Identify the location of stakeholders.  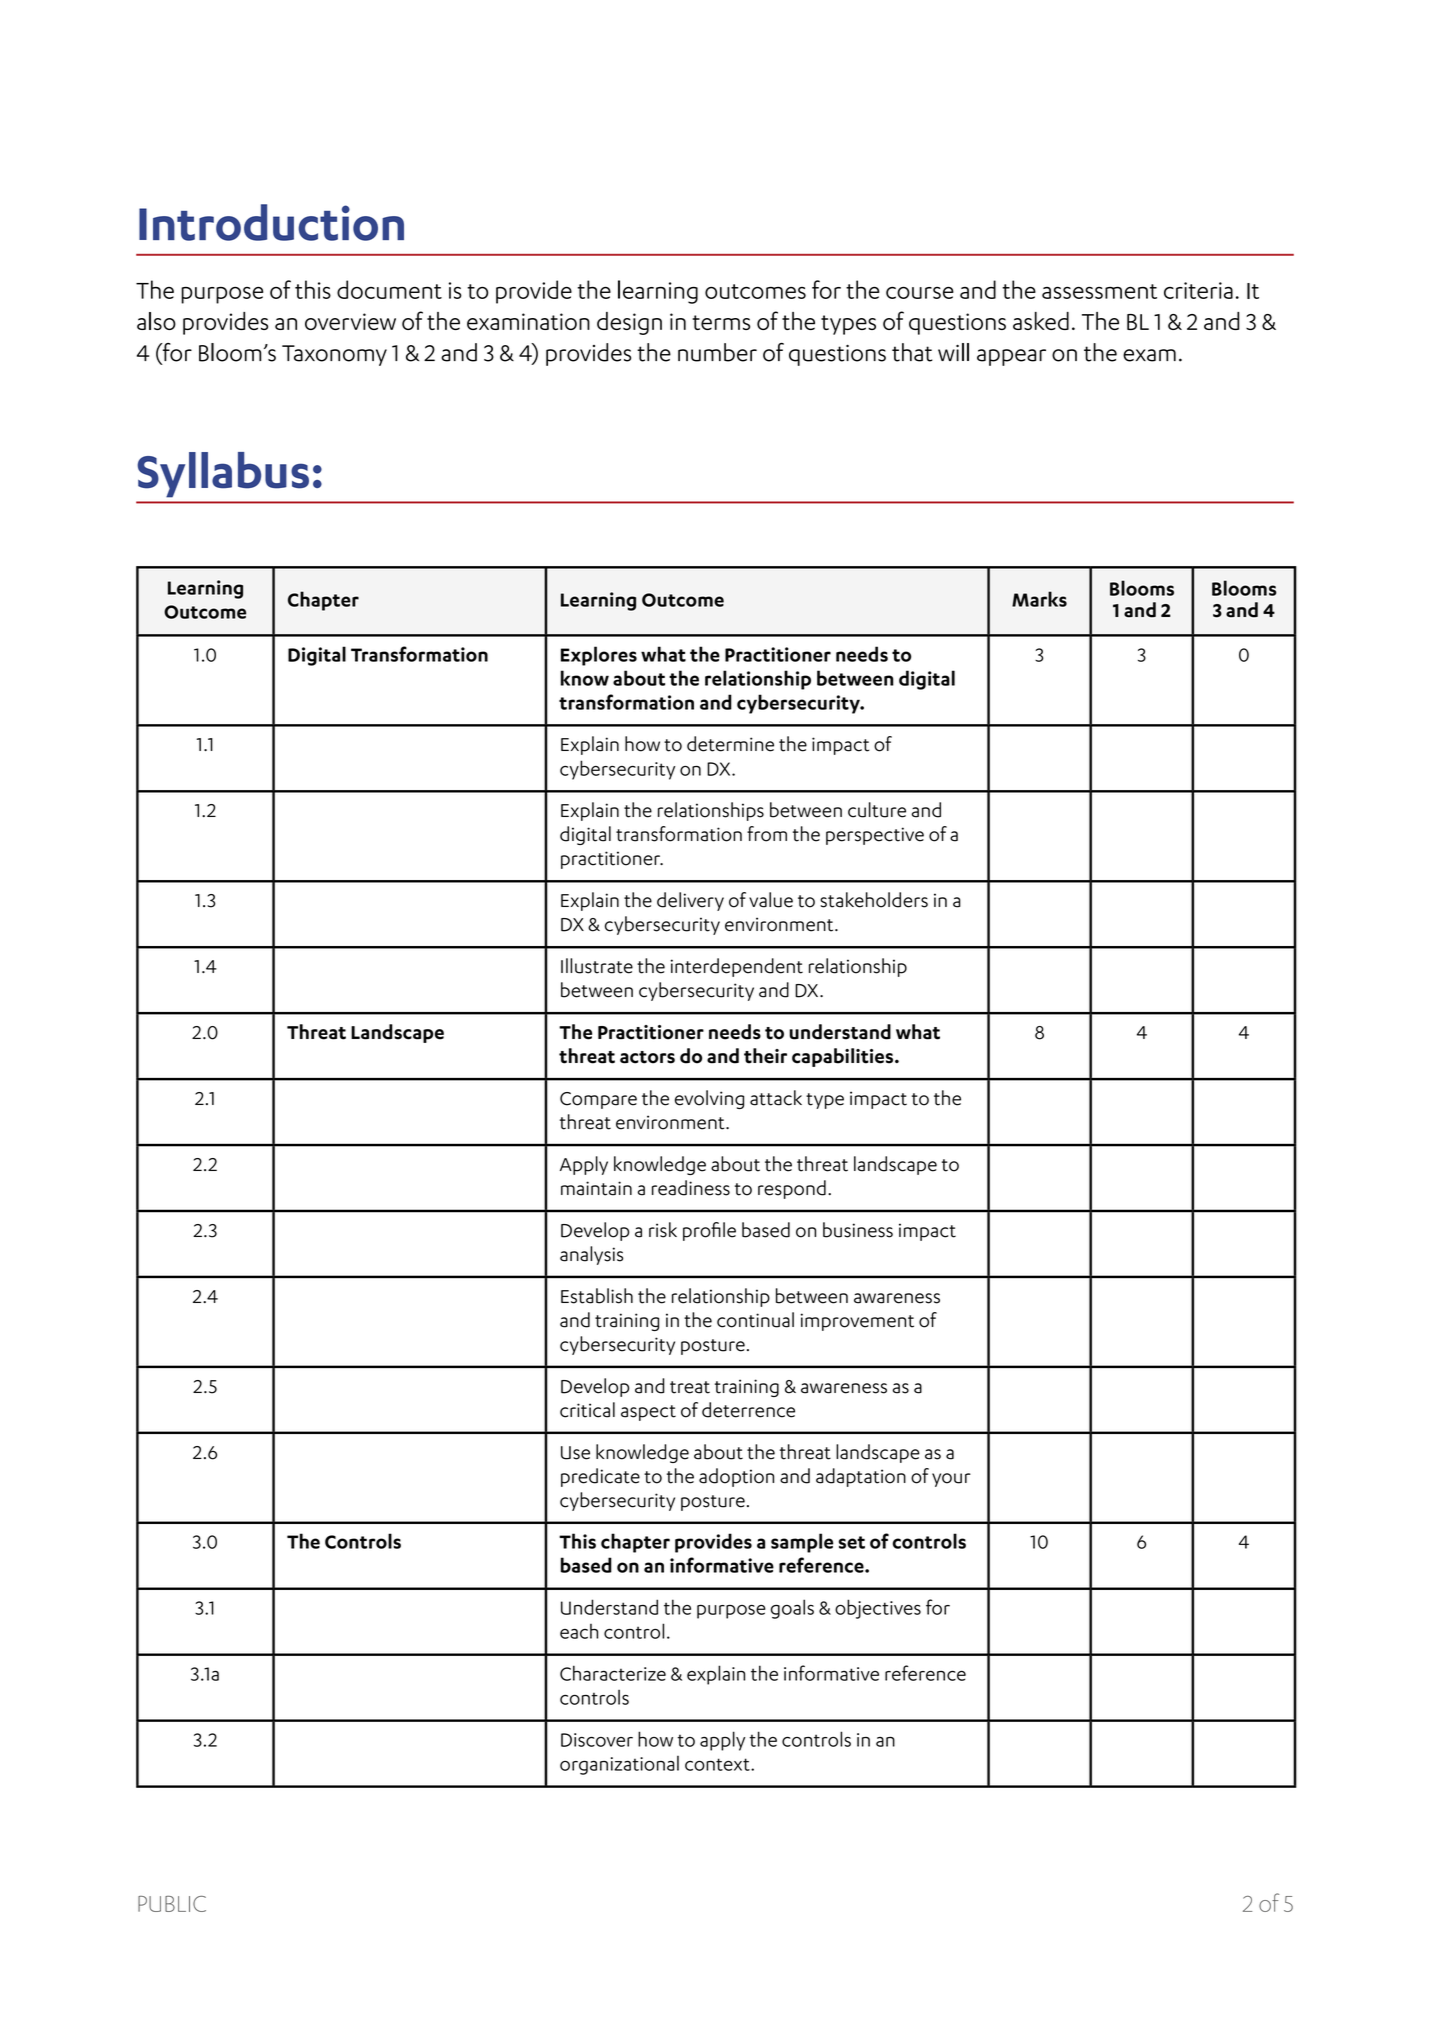
(874, 900).
